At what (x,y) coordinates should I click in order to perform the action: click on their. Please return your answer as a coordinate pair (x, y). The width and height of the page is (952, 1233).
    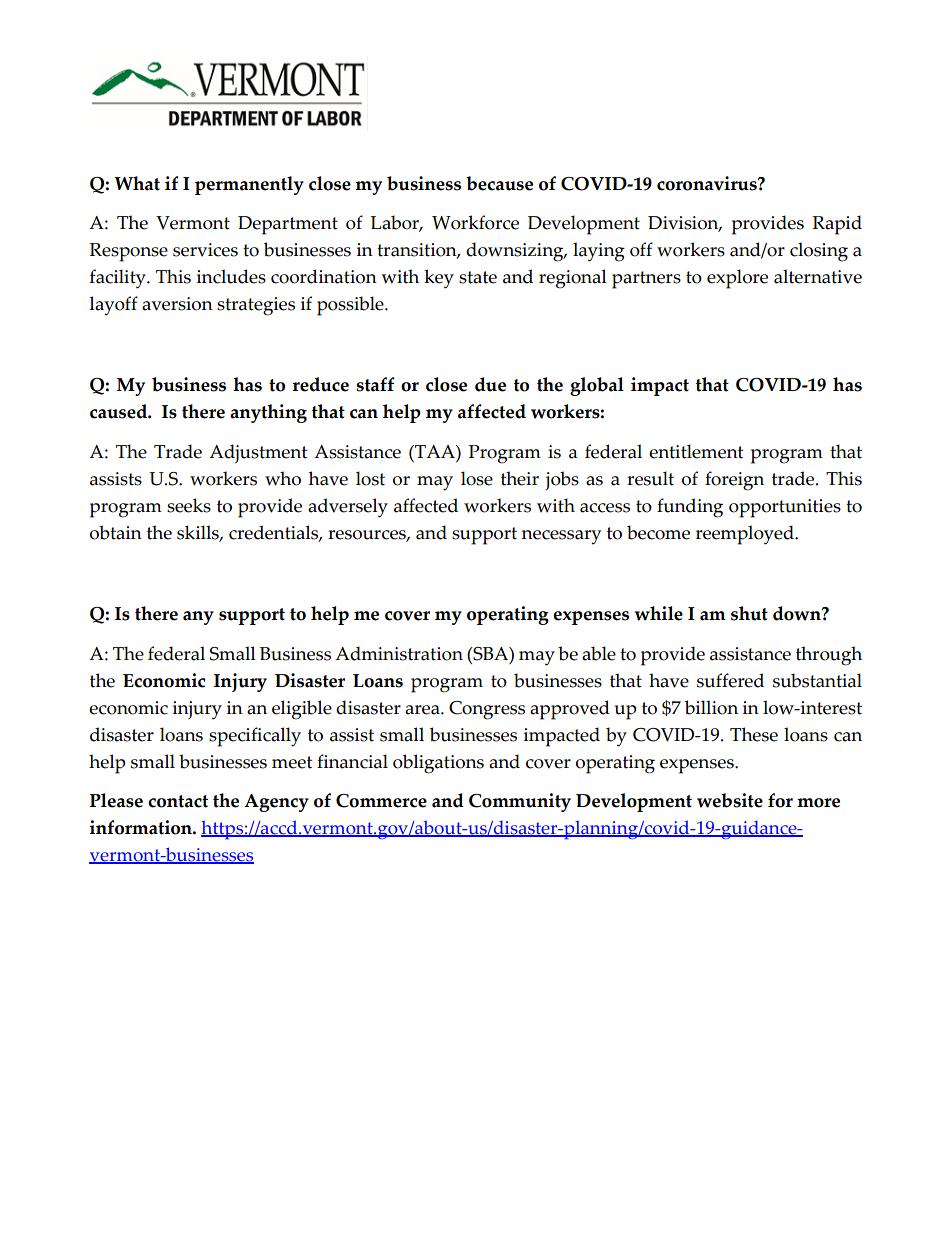
    Looking at the image, I should click on (520, 478).
